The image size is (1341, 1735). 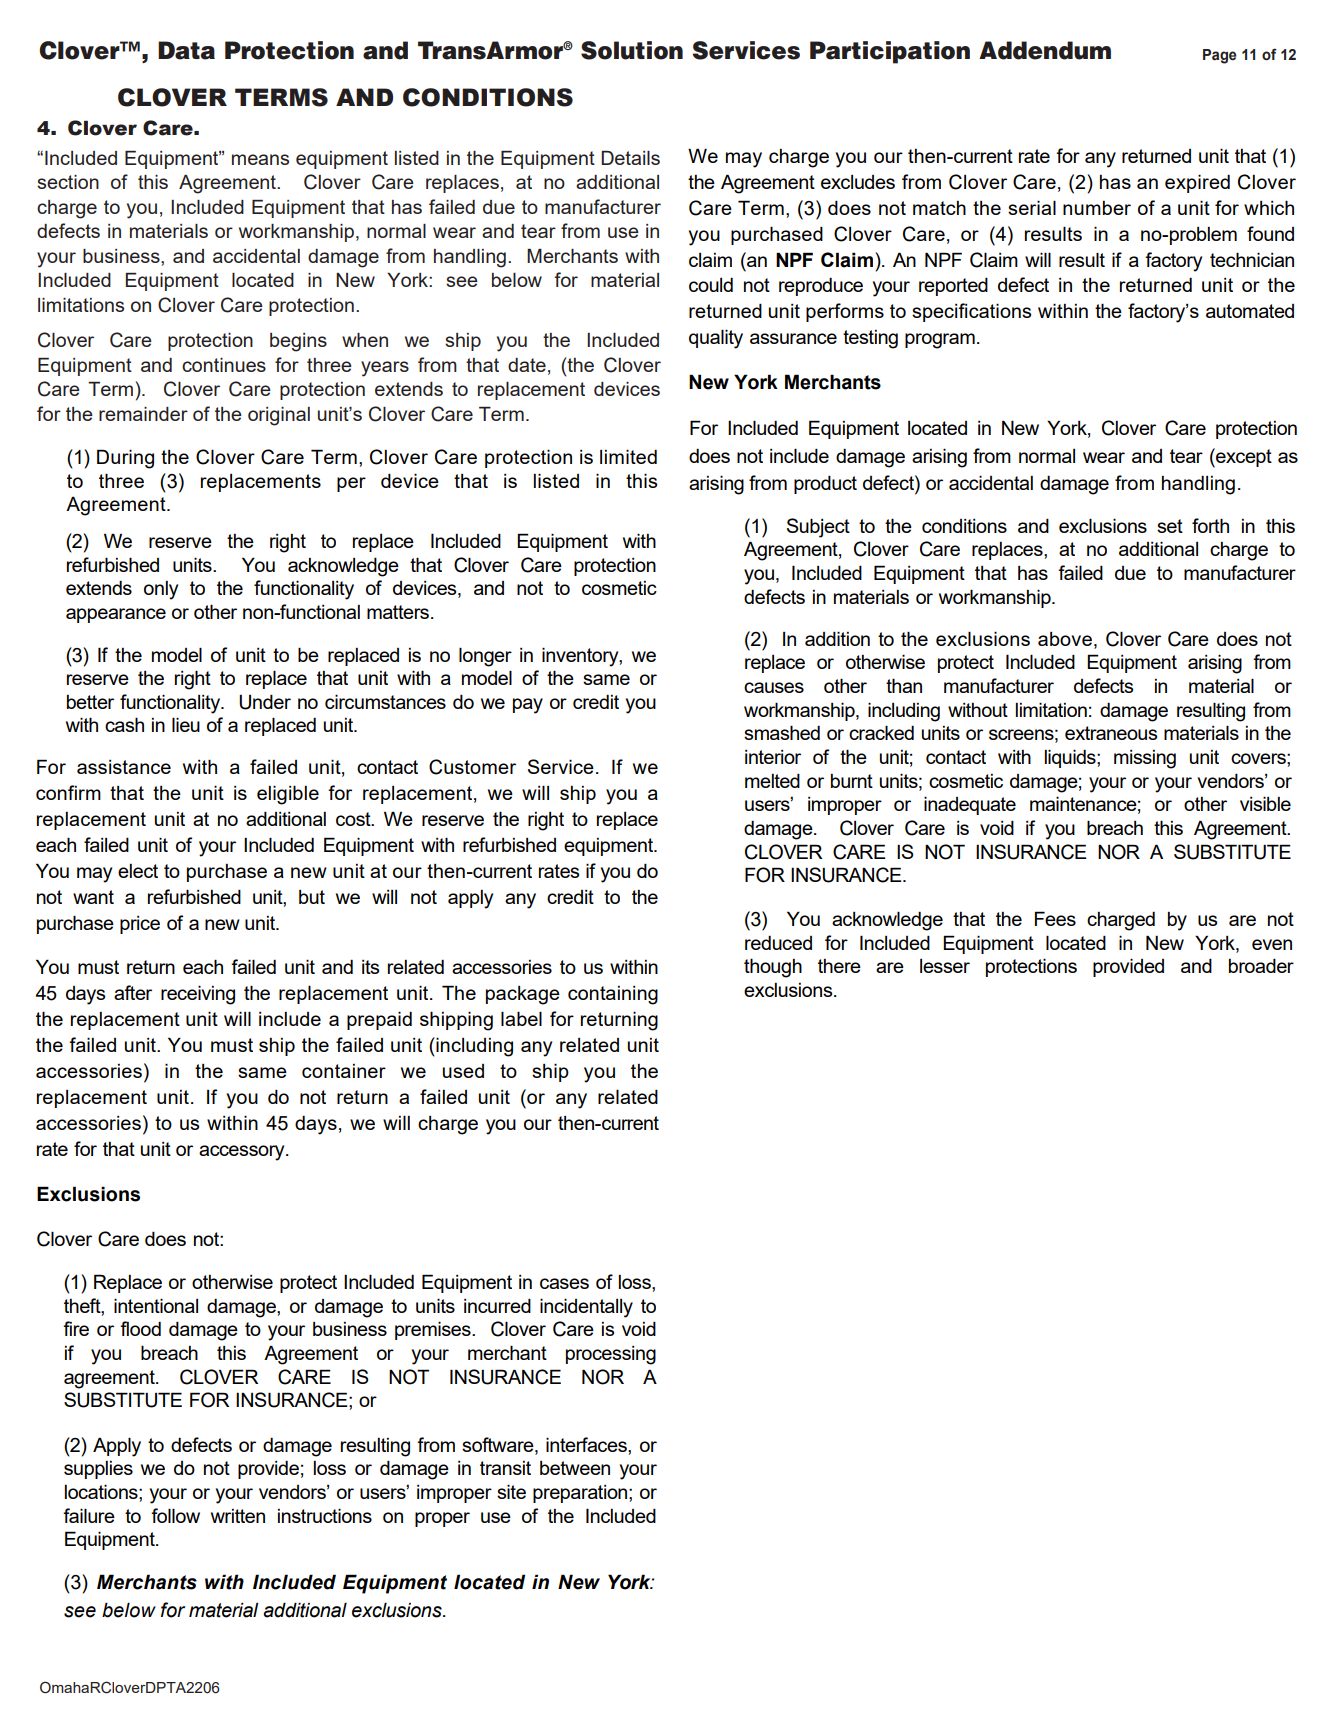 What do you see at coordinates (243, 1153) in the screenshot?
I see `accessory` at bounding box center [243, 1153].
